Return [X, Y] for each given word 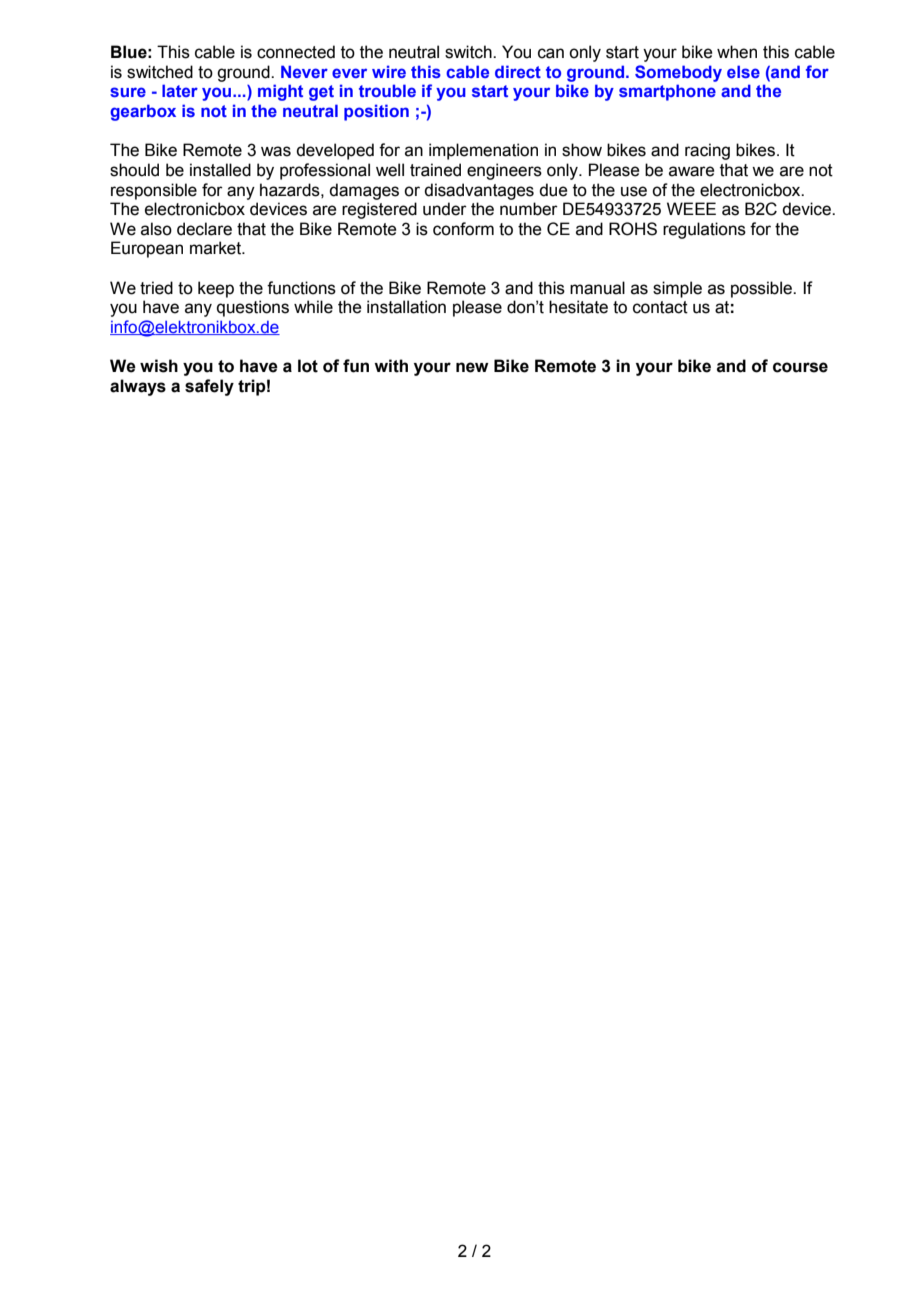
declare [204, 229]
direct [518, 71]
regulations [704, 230]
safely [209, 387]
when [737, 52]
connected [296, 52]
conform [463, 229]
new [472, 367]
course [800, 367]
